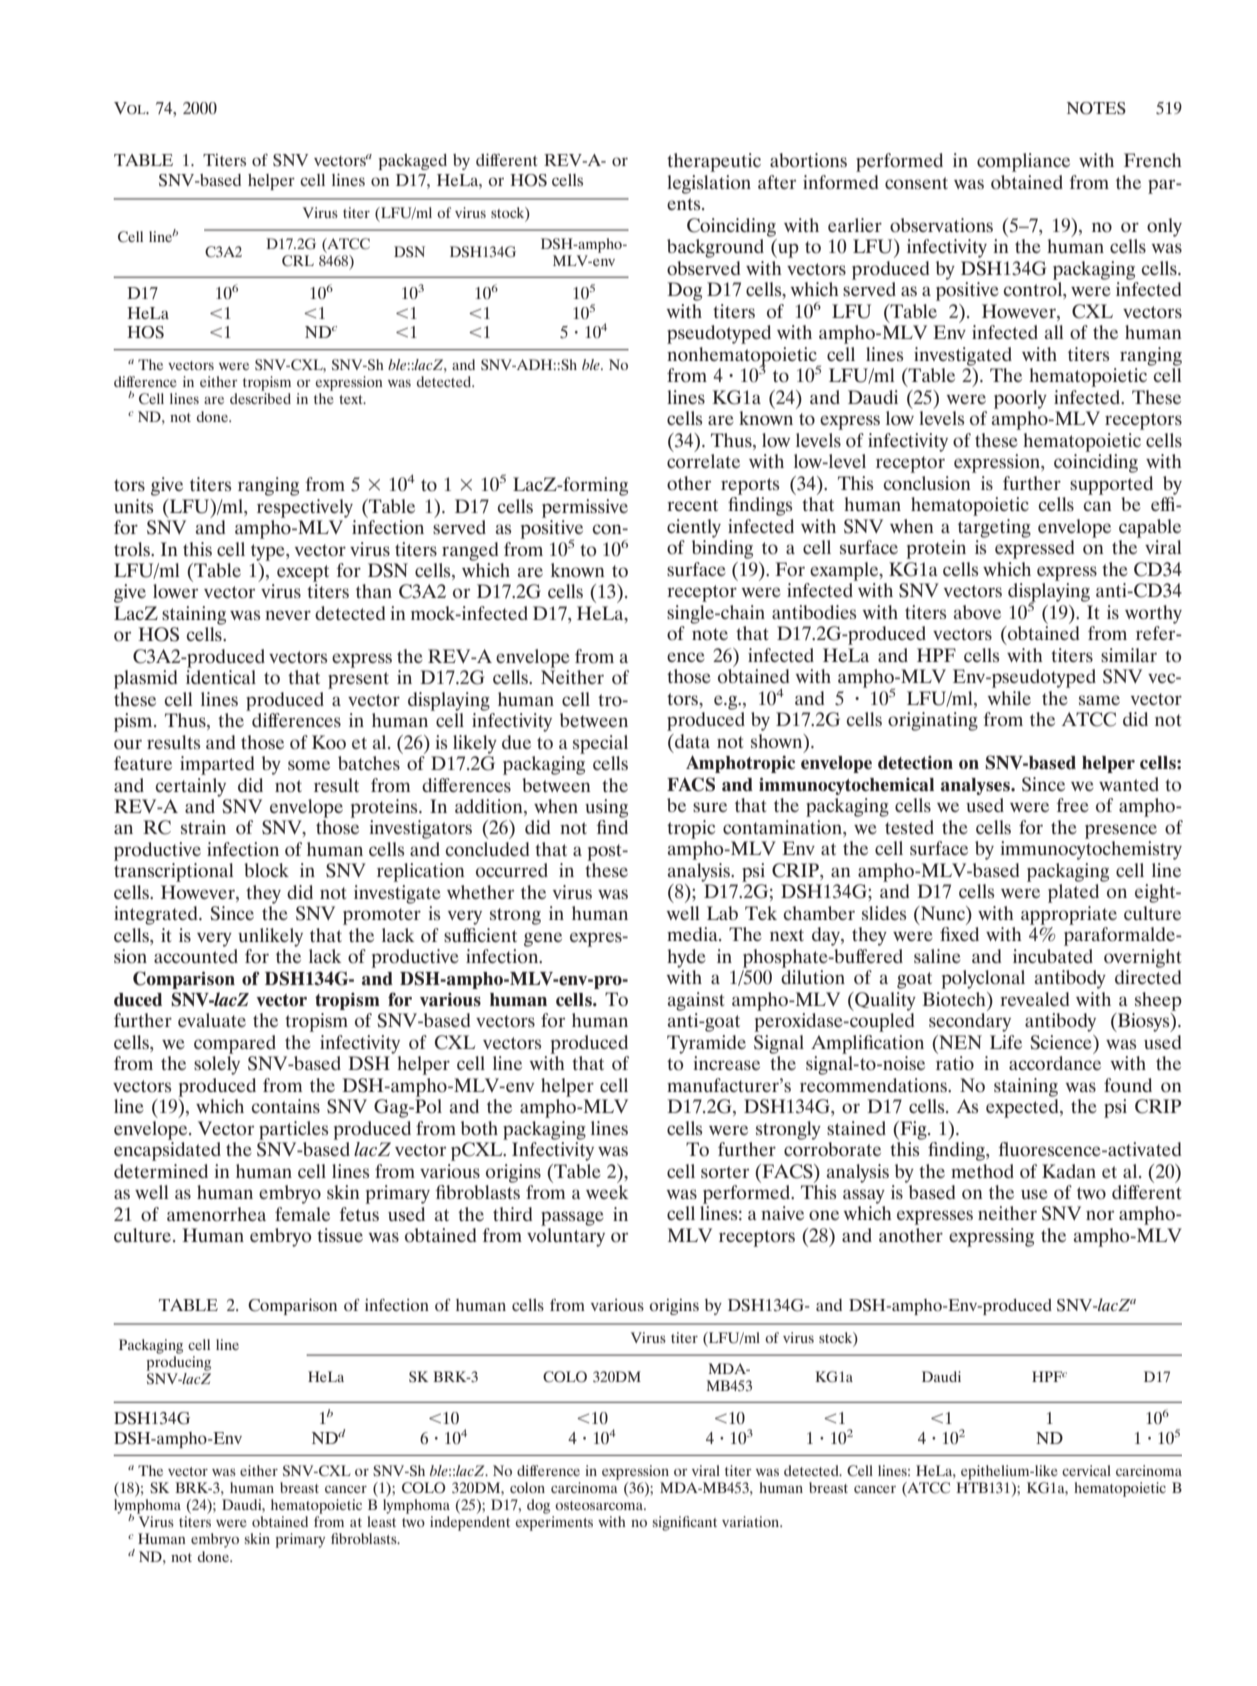  Describe the element at coordinates (381, 1521) in the screenshot. I see `least` at that location.
